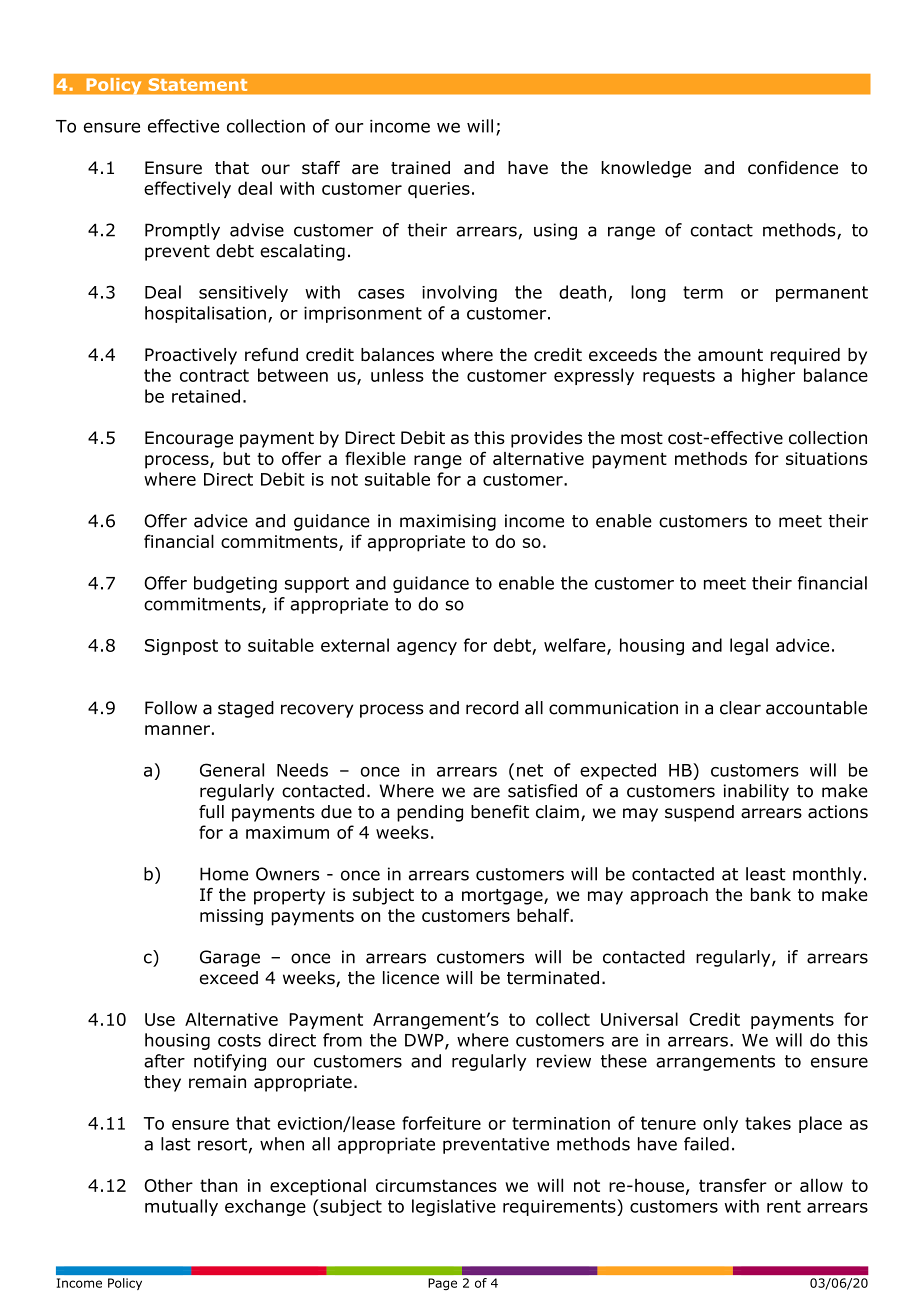  I want to click on exchange, so click(265, 1207).
